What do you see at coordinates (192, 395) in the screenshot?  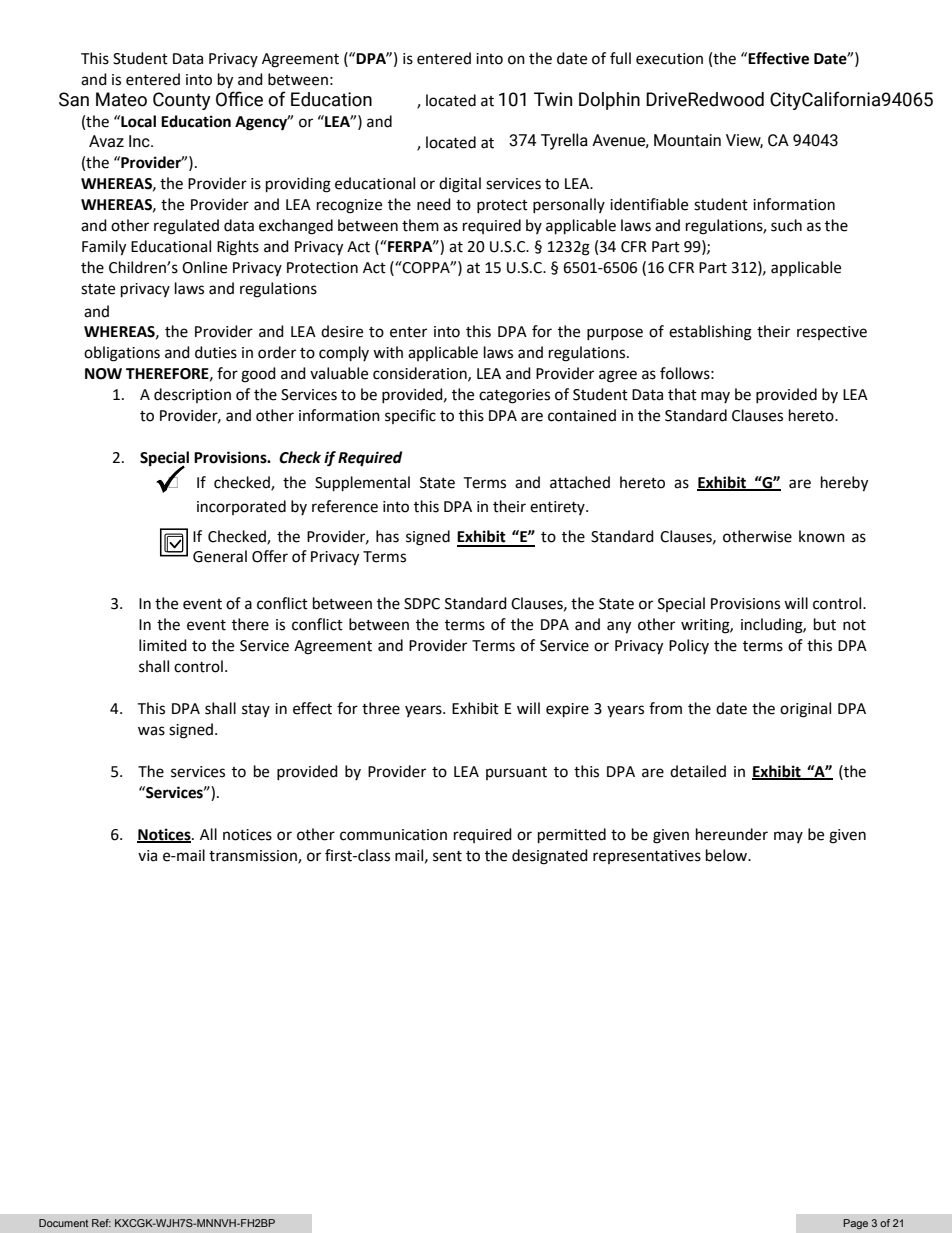 I see `description` at bounding box center [192, 395].
